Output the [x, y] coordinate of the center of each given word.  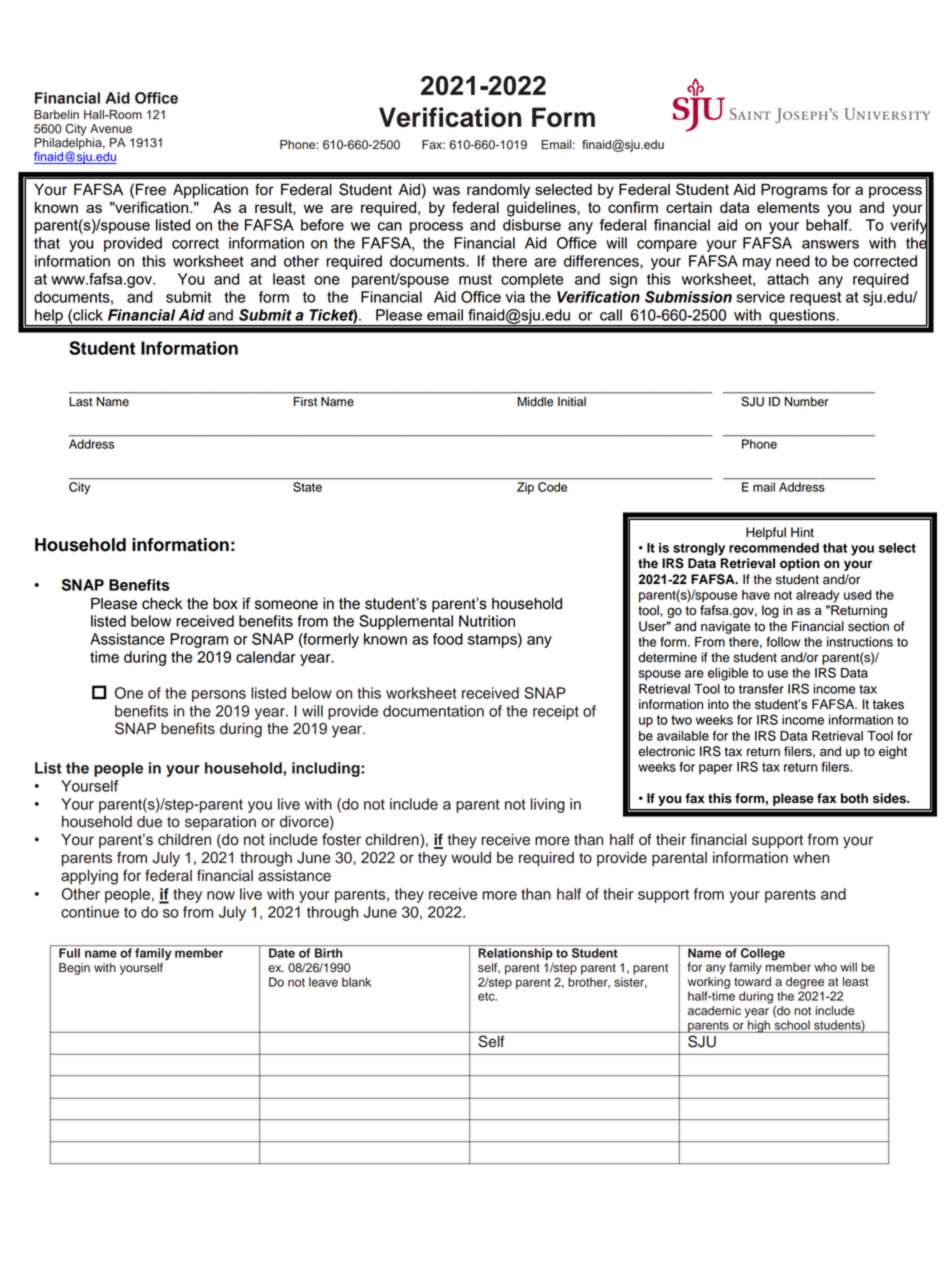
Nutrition [487, 621]
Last [80, 402]
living [548, 805]
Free [151, 189]
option [800, 564]
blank [356, 982]
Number [806, 401]
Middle [535, 401]
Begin [74, 969]
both [854, 798]
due [149, 822]
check [162, 603]
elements [788, 207]
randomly [498, 191]
